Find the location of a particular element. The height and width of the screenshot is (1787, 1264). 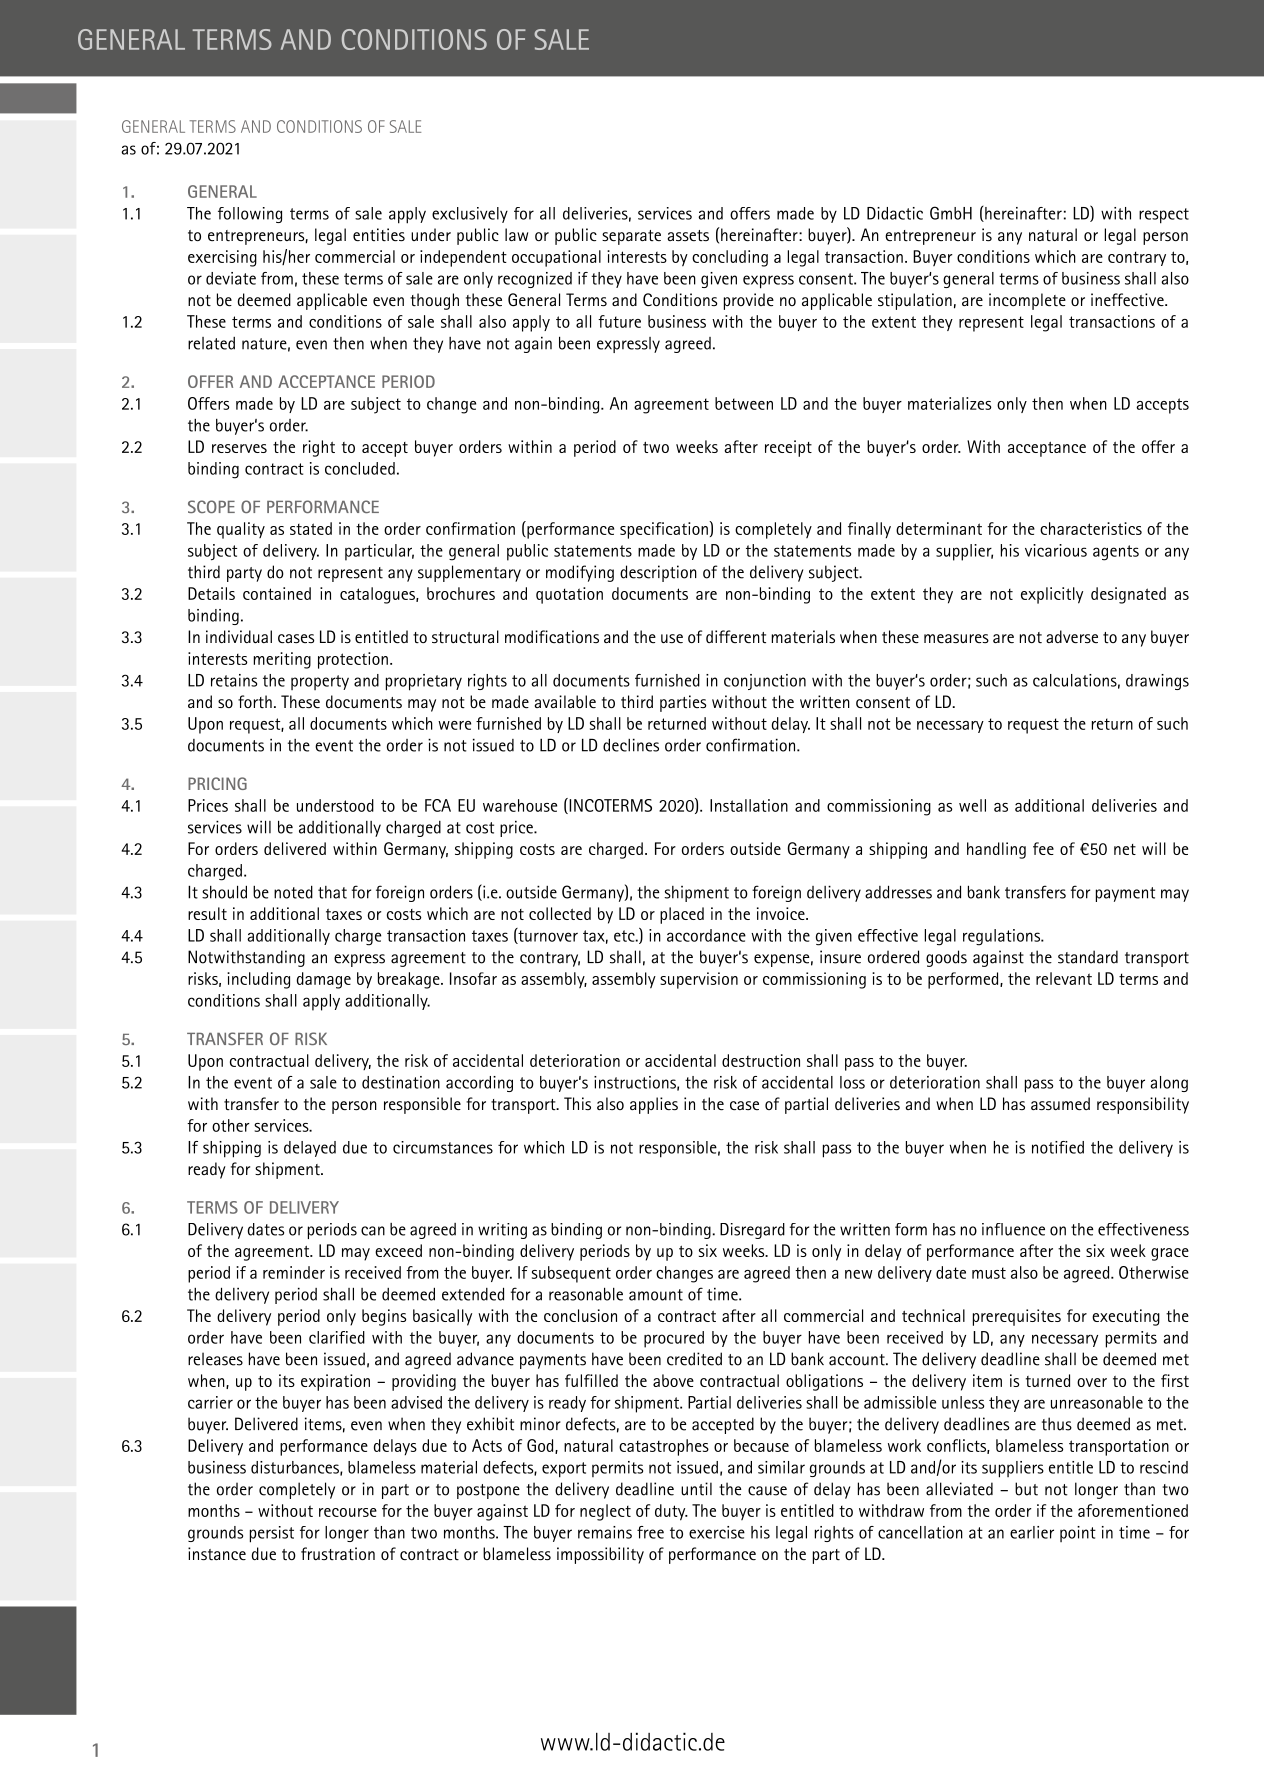

placed is located at coordinates (682, 915).
